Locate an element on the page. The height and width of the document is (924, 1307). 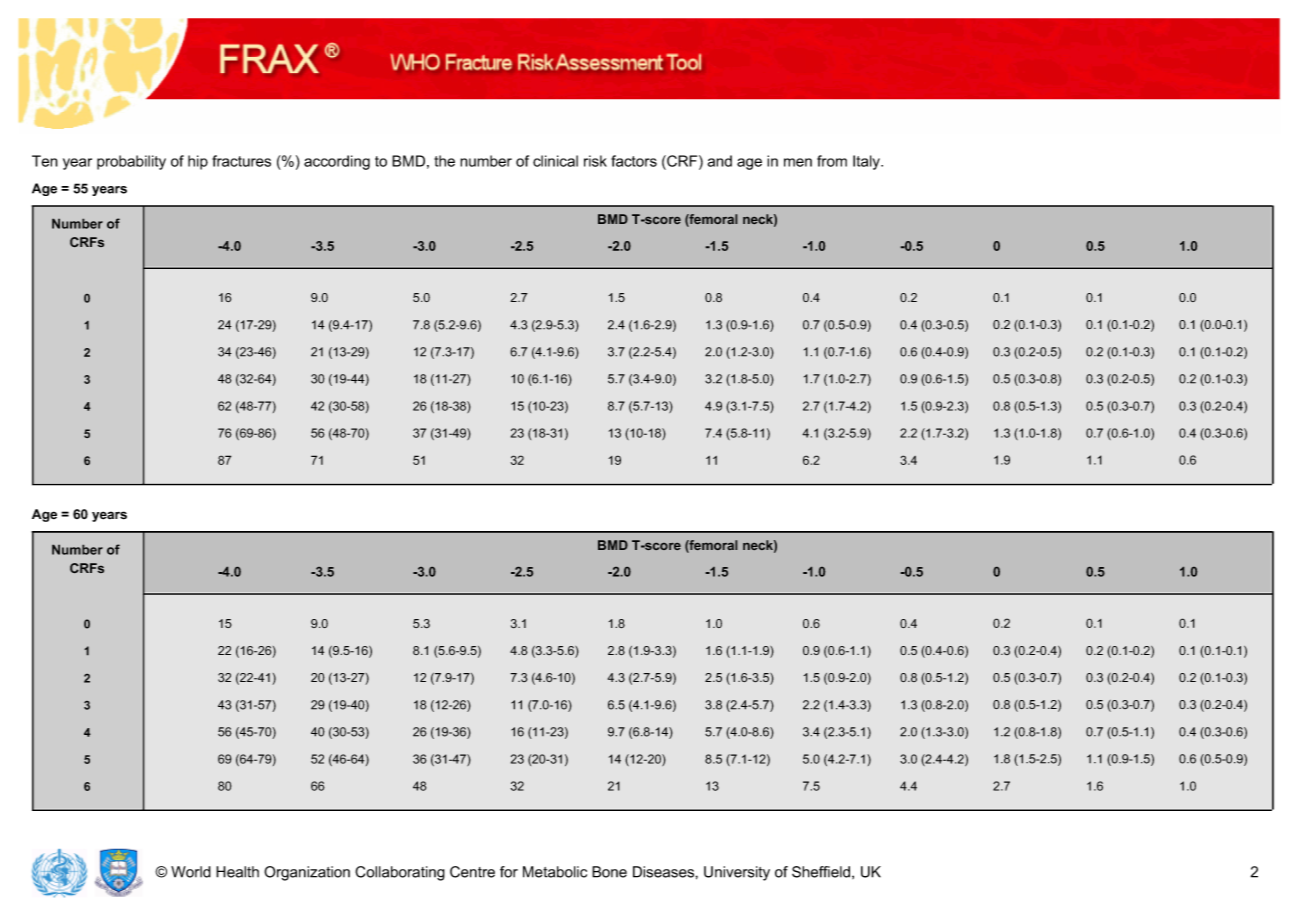
Centre is located at coordinates (472, 872).
